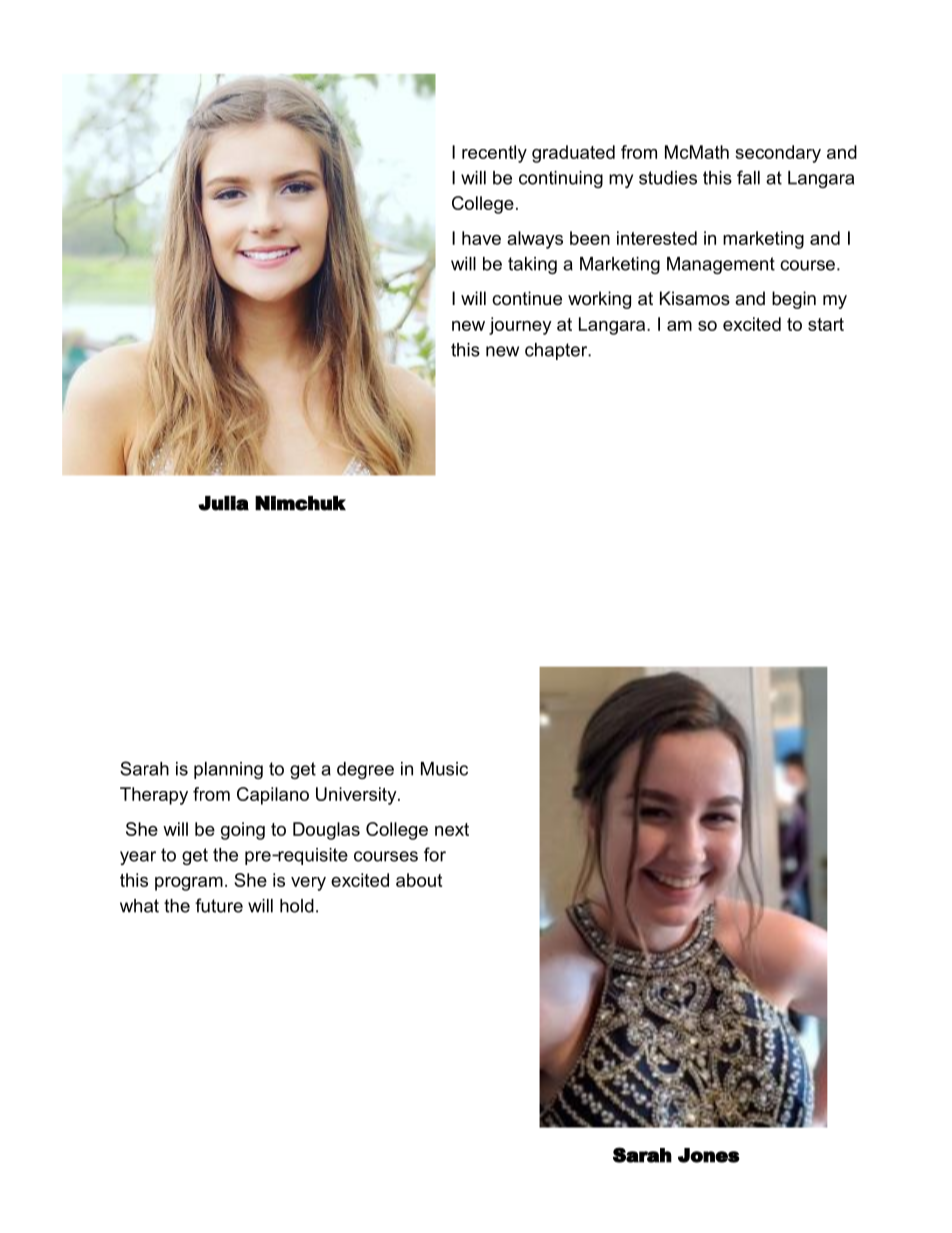  Describe the element at coordinates (494, 154) in the screenshot. I see `recently` at that location.
